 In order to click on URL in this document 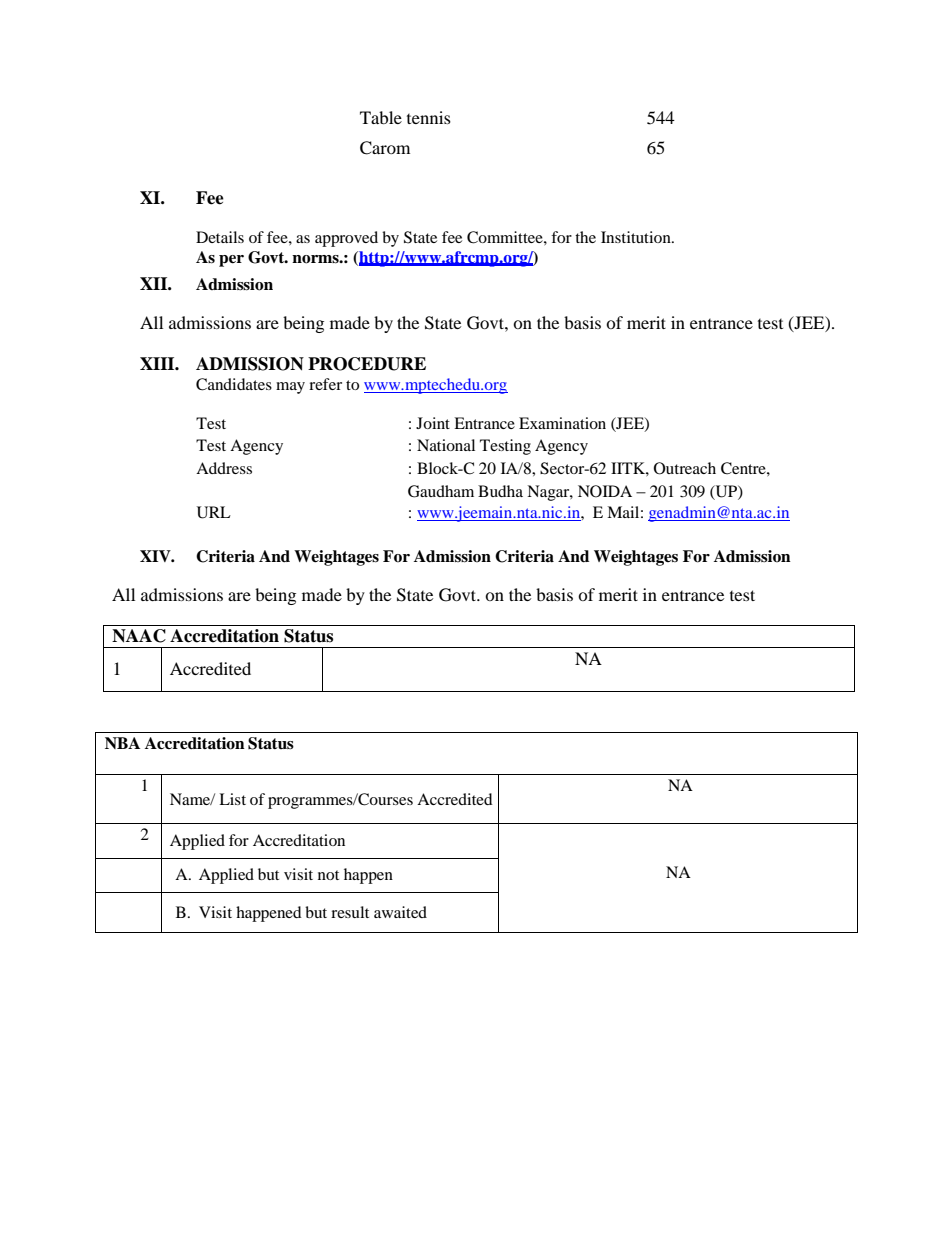, I will do `click(214, 512)`.
